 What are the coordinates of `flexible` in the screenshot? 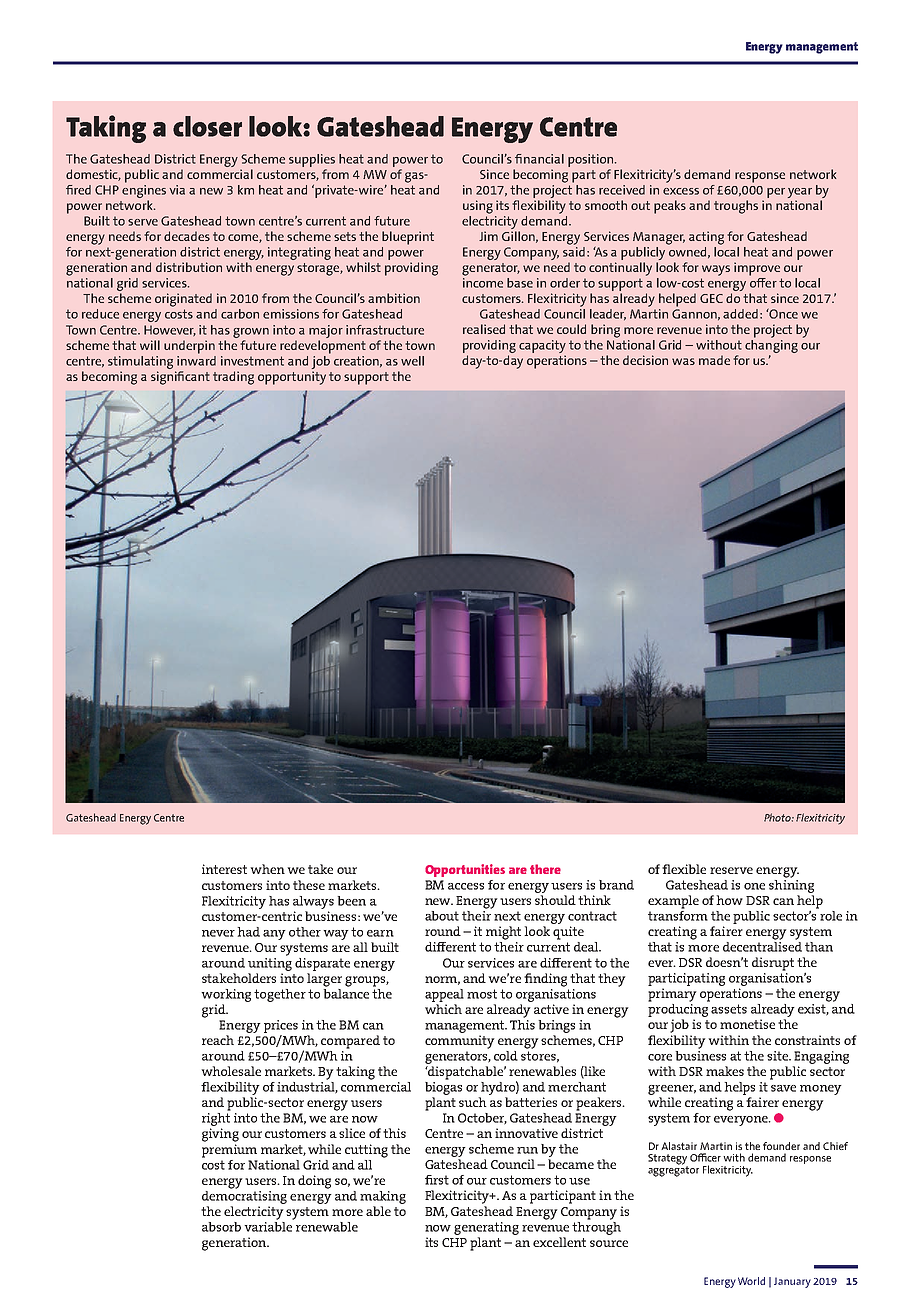 It's located at (684, 869).
